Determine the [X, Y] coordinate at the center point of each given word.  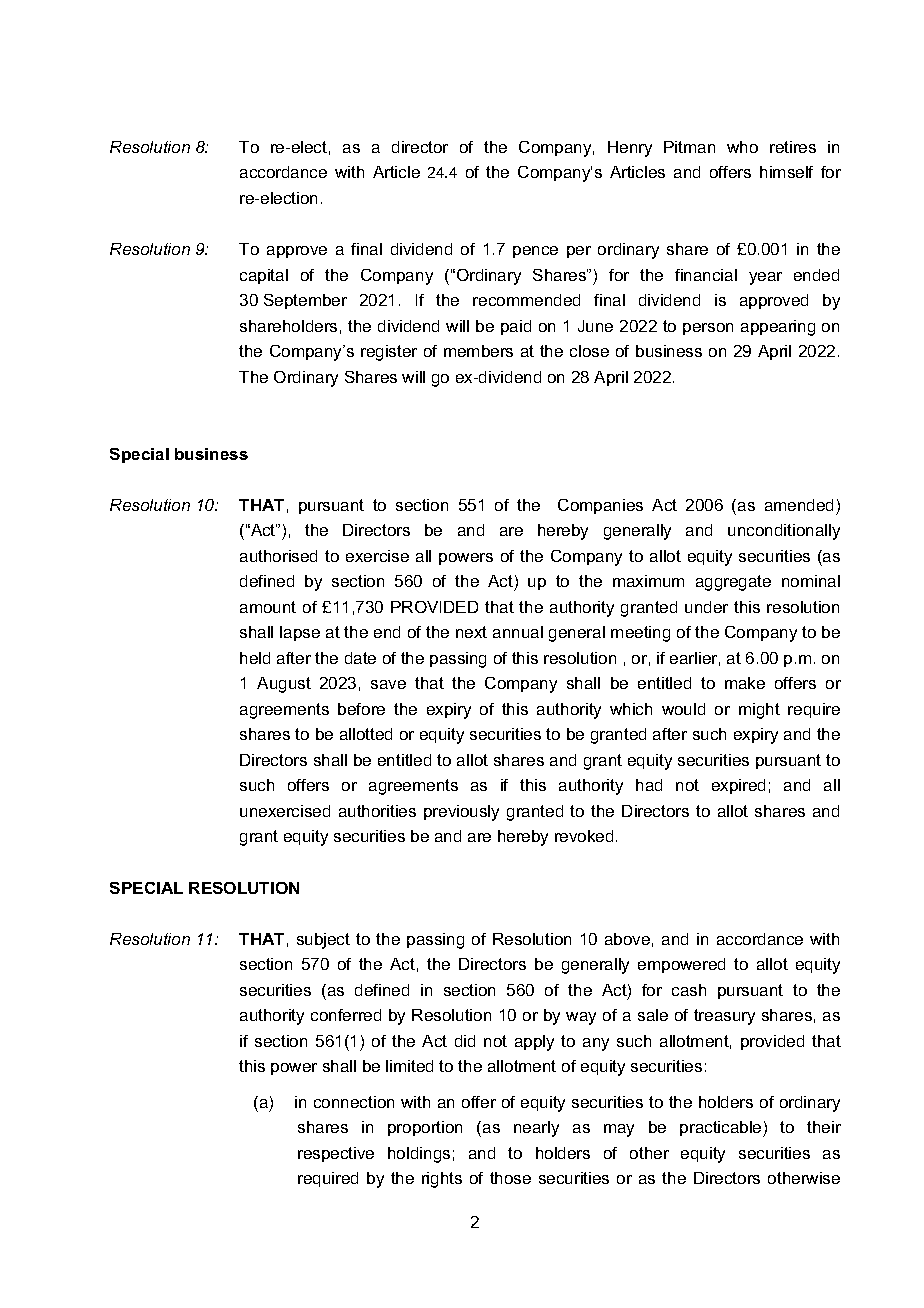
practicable [722, 1129]
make [745, 683]
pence [535, 252]
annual [518, 632]
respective [336, 1154]
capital [264, 276]
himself [786, 172]
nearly [536, 1129]
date [360, 658]
